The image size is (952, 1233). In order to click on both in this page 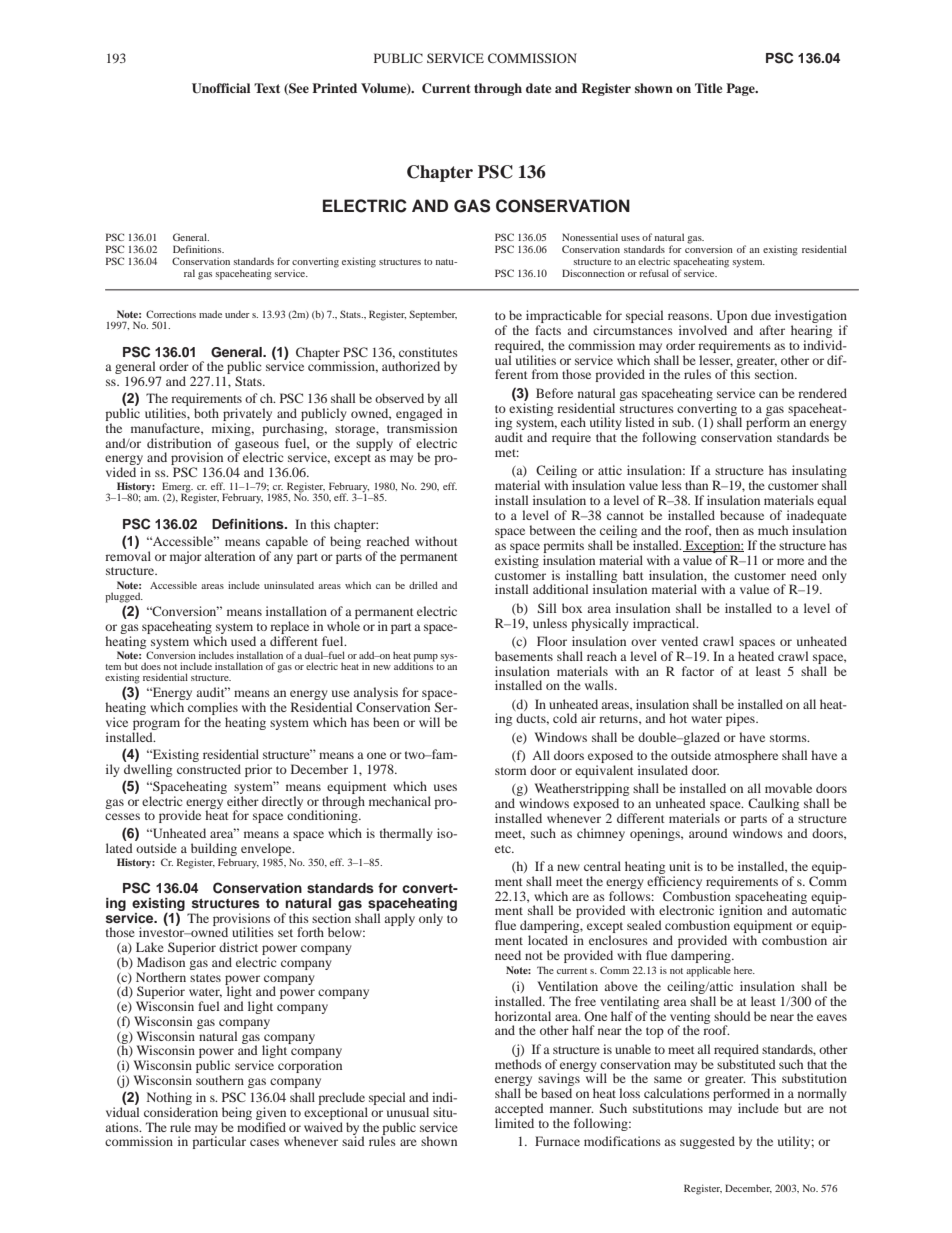, I will do `click(206, 413)`.
